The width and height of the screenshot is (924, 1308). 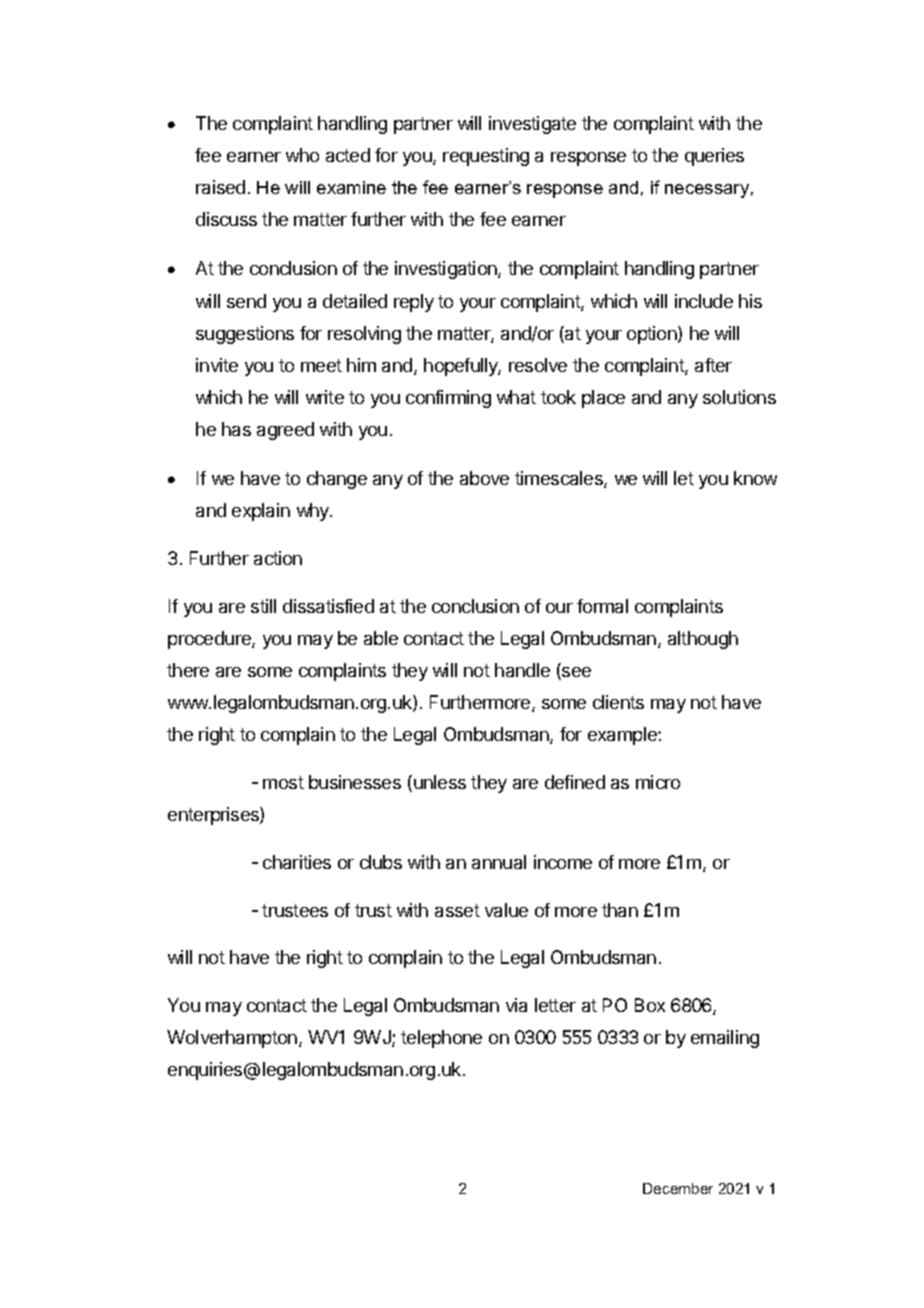 What do you see at coordinates (658, 782) in the screenshot?
I see `micro` at bounding box center [658, 782].
